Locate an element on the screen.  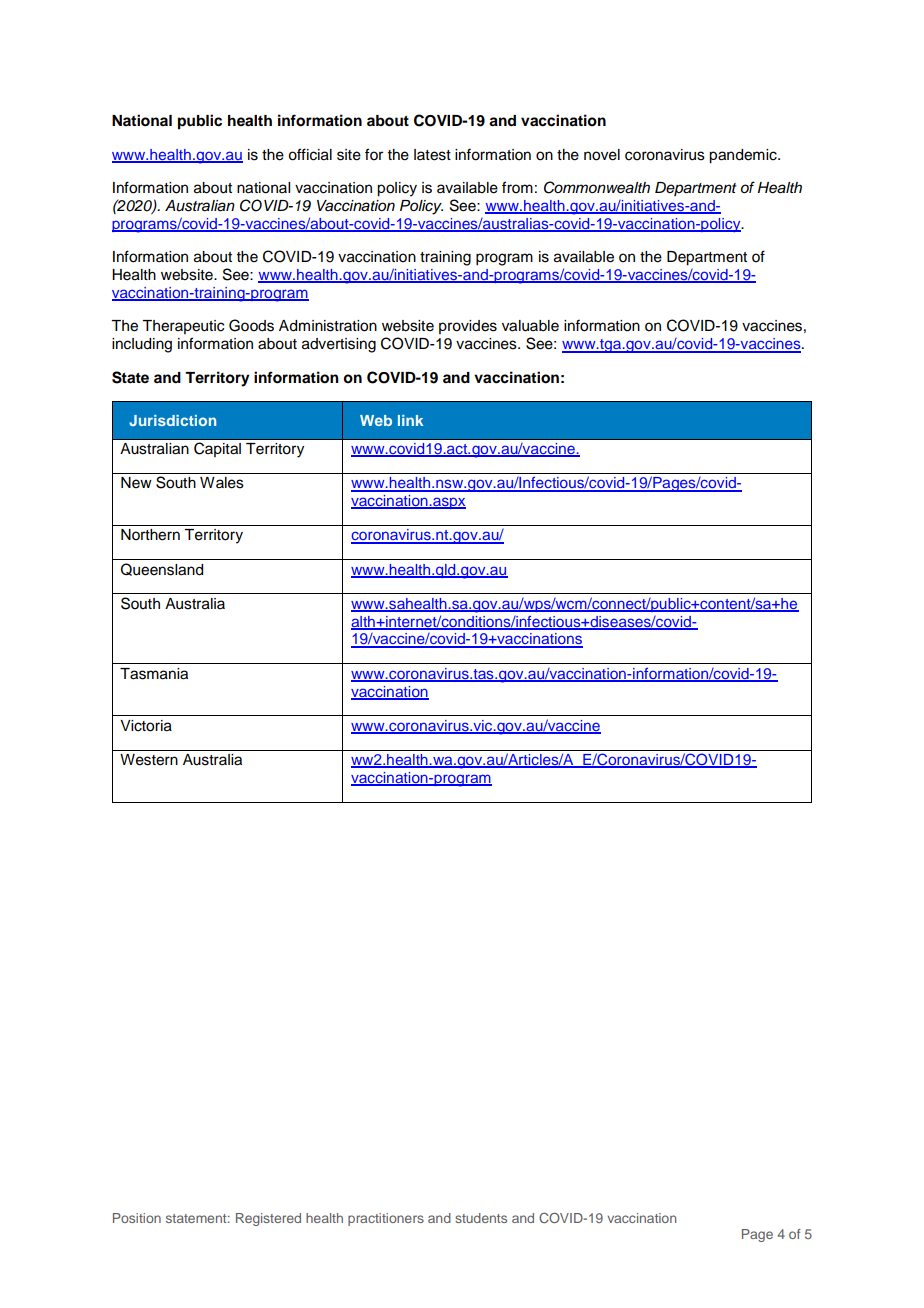
Position is located at coordinates (137, 1218).
